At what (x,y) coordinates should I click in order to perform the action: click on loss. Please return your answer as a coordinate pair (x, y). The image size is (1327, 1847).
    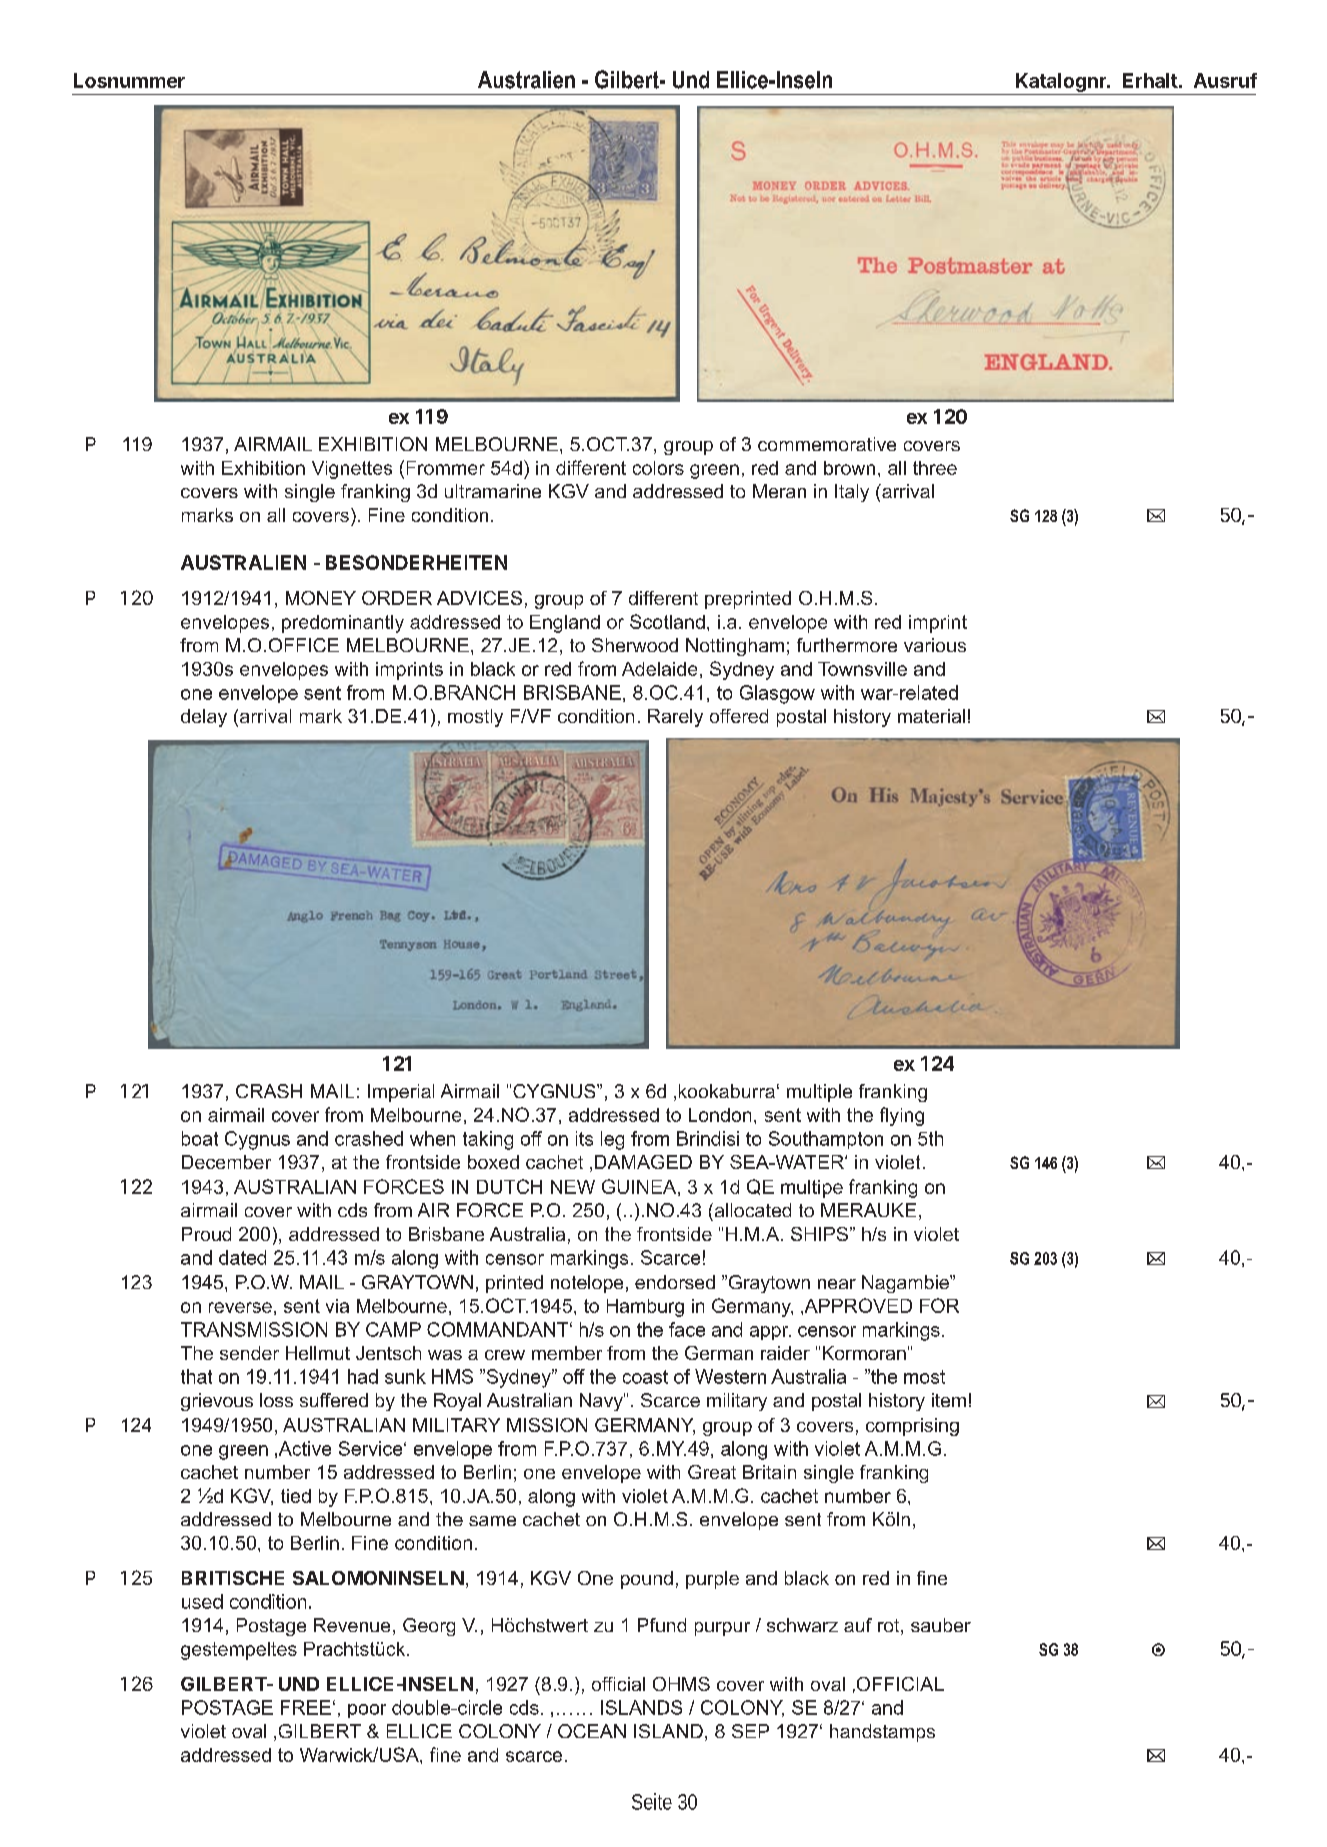
    Looking at the image, I should click on (276, 1400).
